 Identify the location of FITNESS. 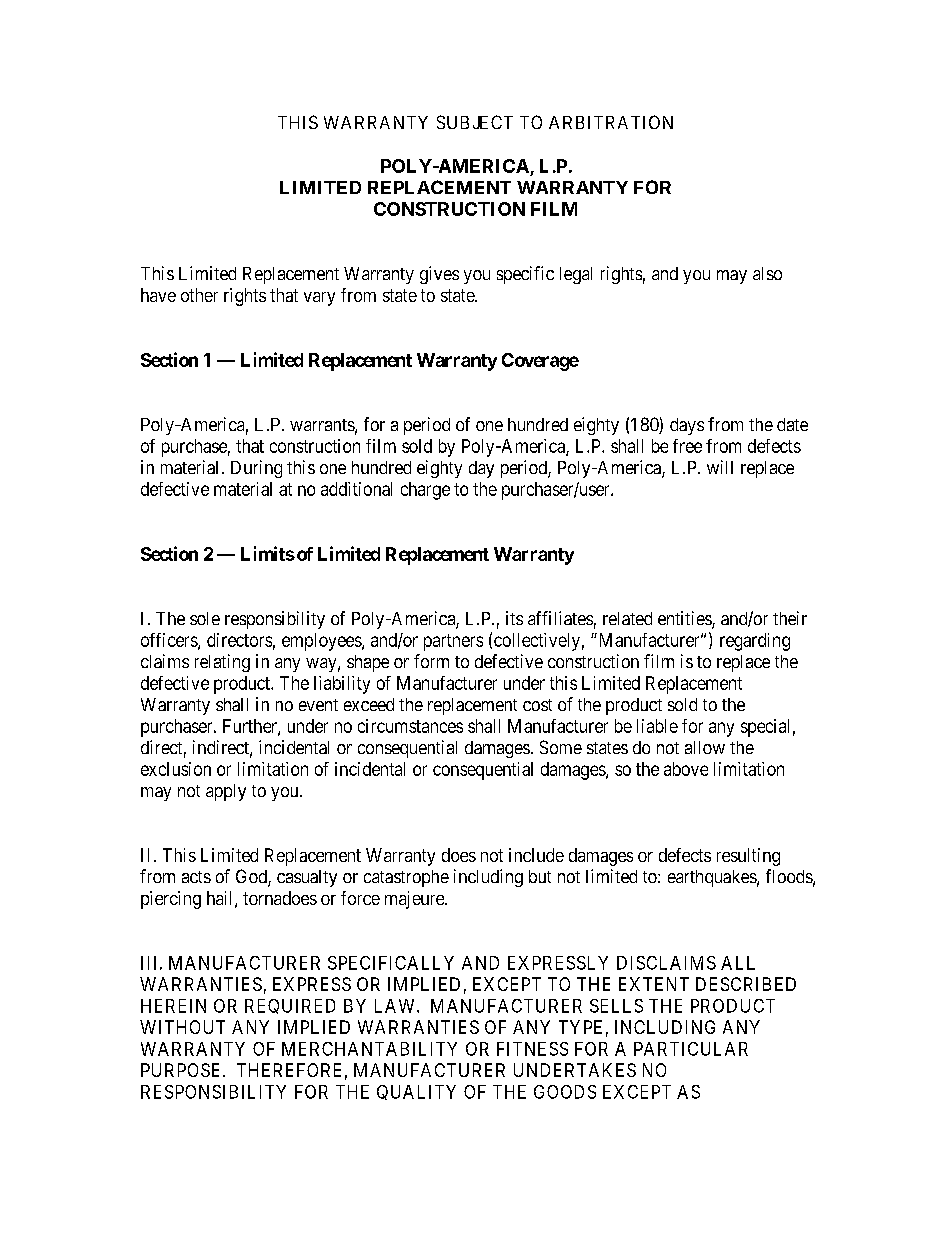
(532, 1049).
